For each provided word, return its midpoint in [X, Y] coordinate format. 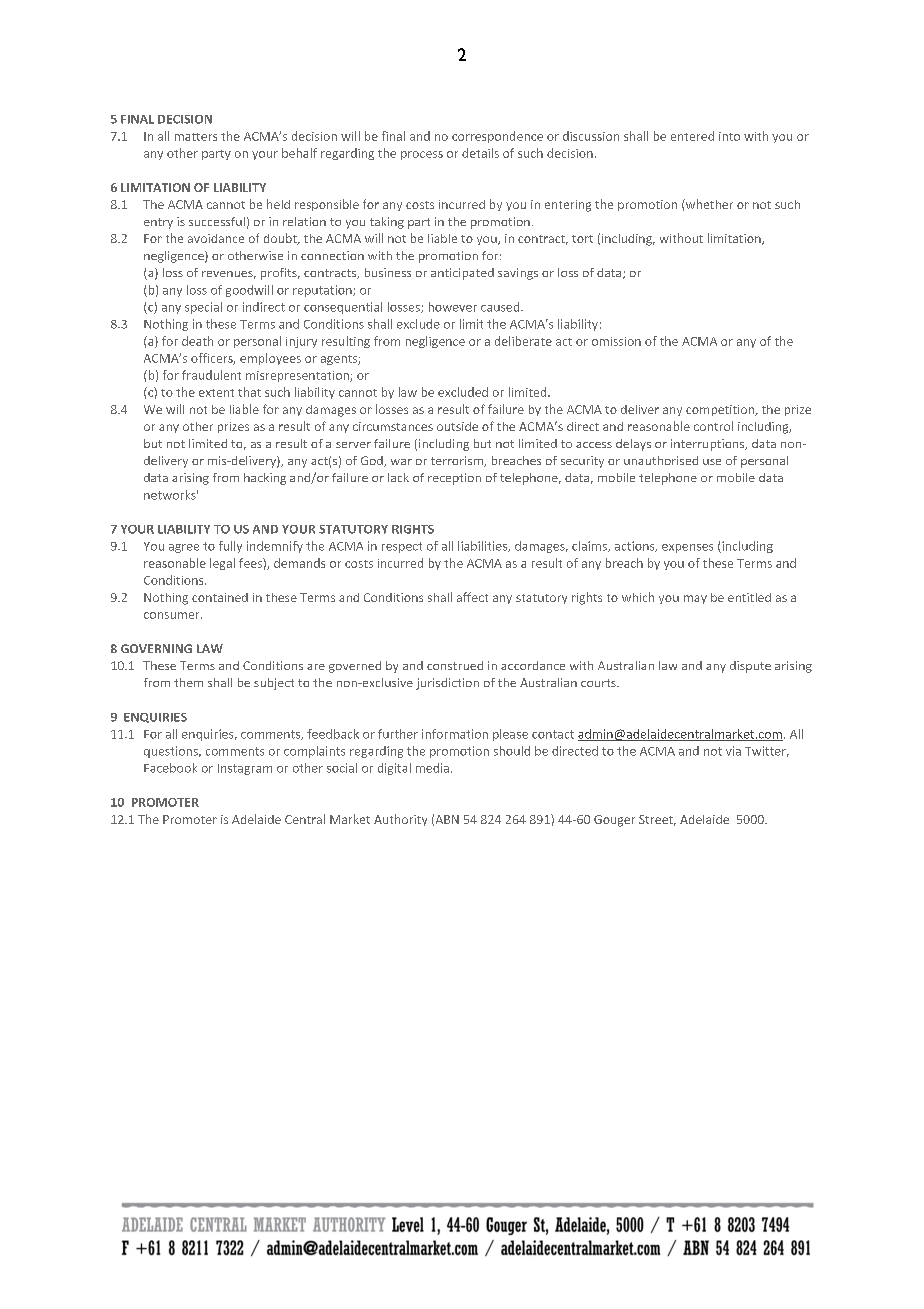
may [695, 599]
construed [455, 665]
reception [454, 479]
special [203, 308]
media [432, 768]
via [733, 751]
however [453, 307]
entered [692, 136]
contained [220, 597]
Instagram [245, 769]
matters [196, 137]
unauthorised [661, 460]
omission [616, 341]
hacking [265, 479]
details [480, 153]
